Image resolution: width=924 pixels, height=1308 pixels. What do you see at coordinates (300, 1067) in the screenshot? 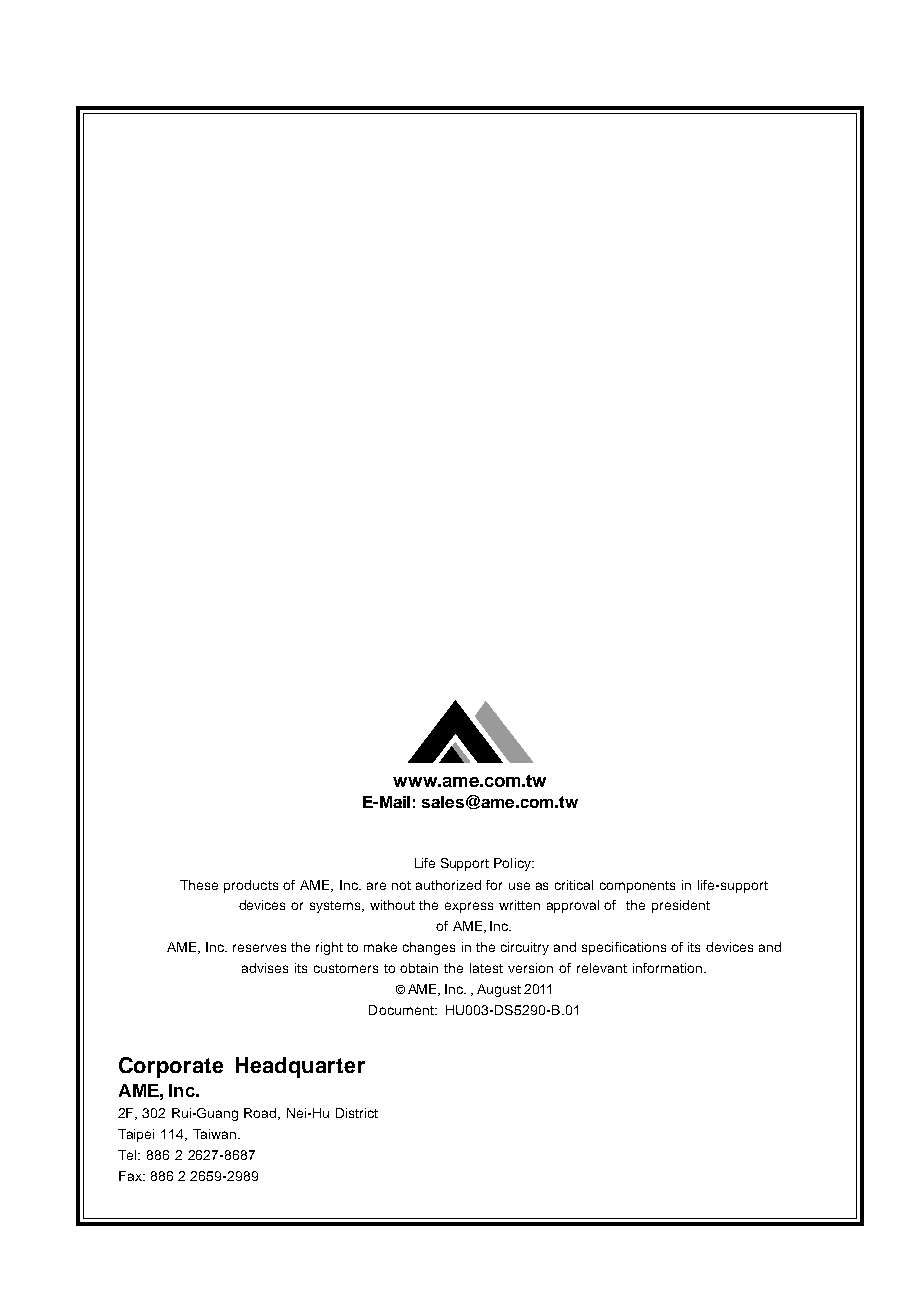
I see `Headquarter` at bounding box center [300, 1067].
